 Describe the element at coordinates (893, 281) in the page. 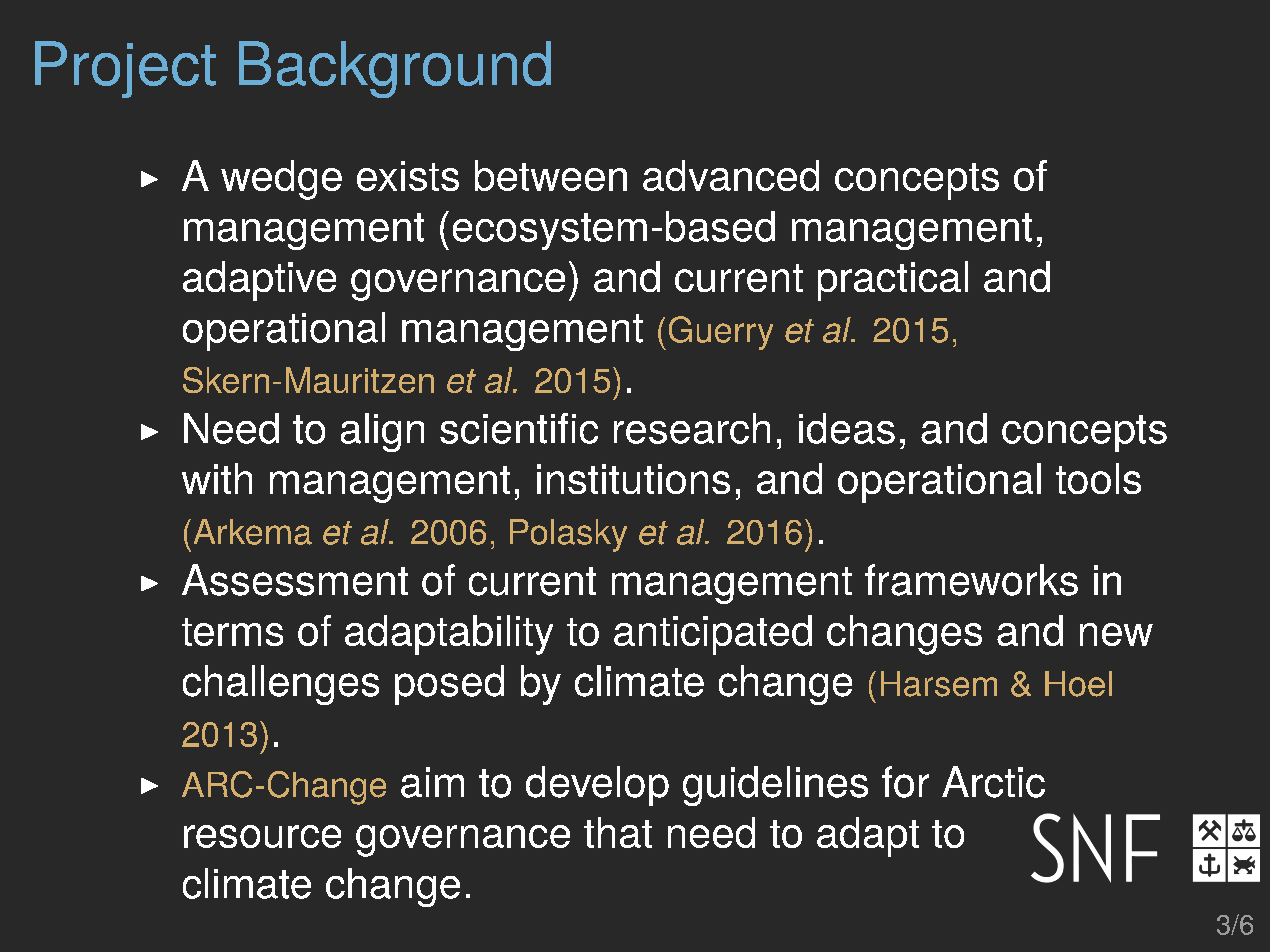

I see `practical` at that location.
